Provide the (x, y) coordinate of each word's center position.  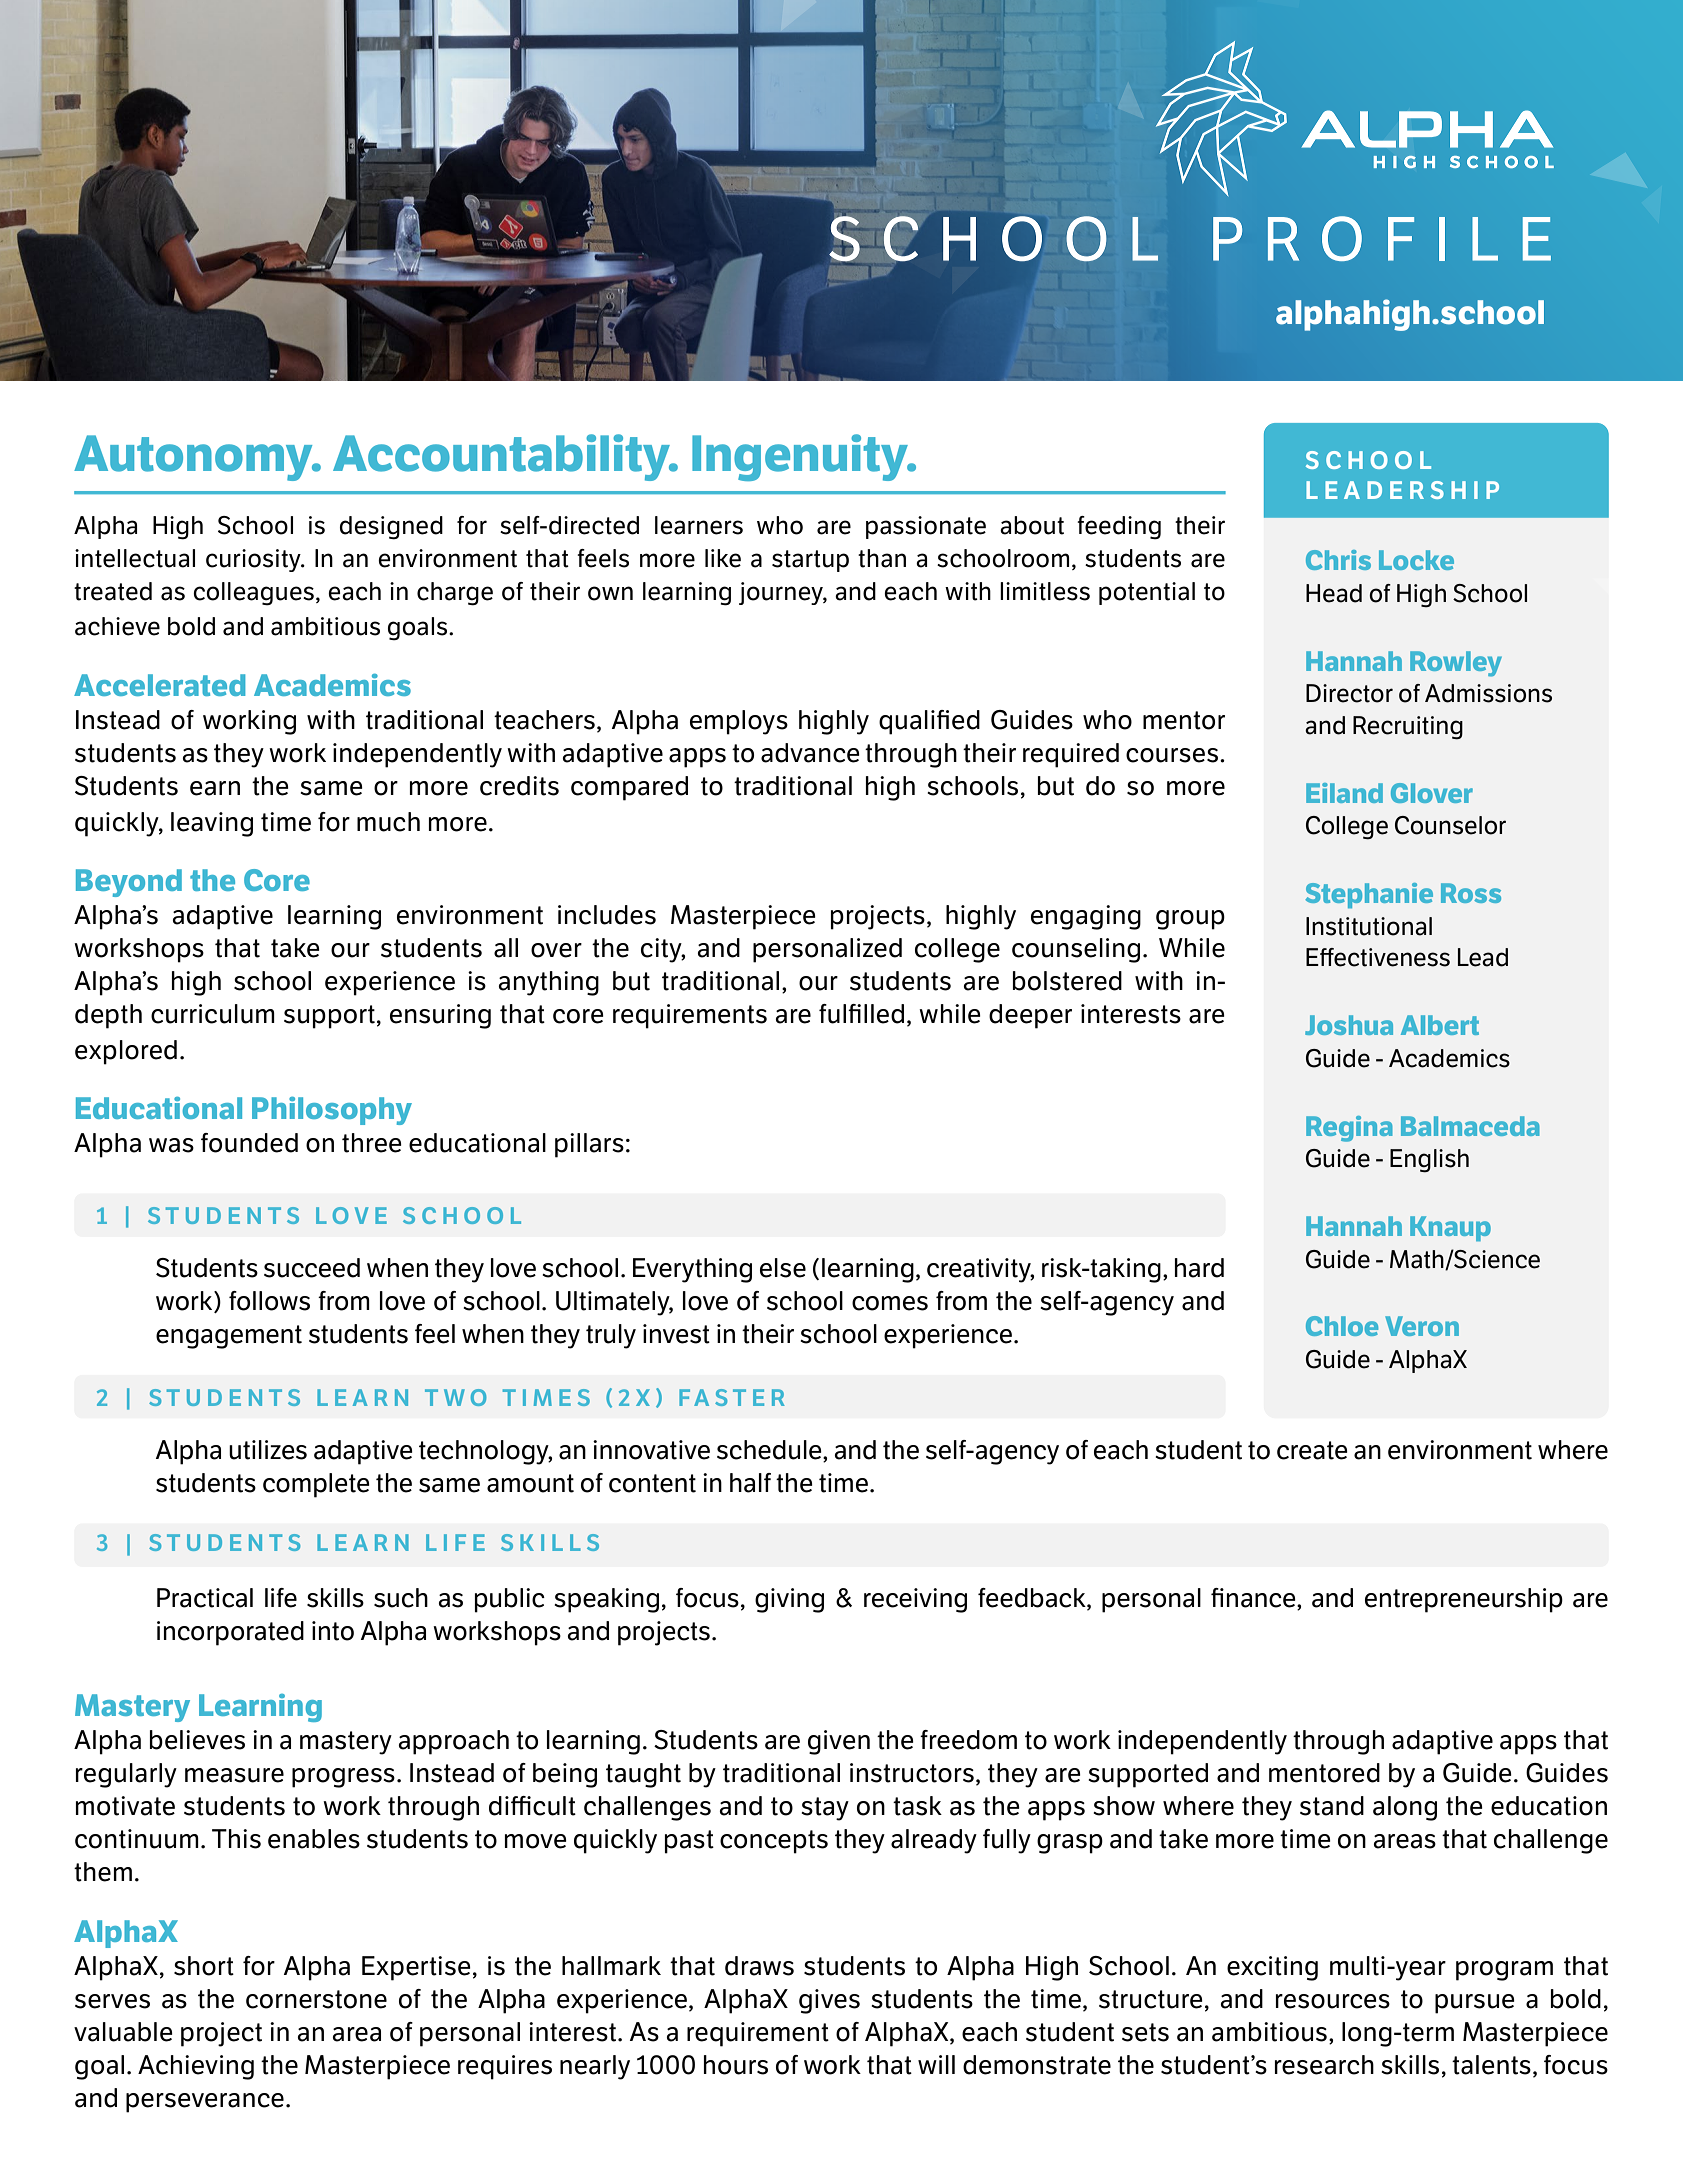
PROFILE (1382, 238)
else (783, 1268)
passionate (926, 527)
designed (391, 528)
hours (736, 2065)
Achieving (196, 2067)
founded (249, 1143)
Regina (1349, 1129)
